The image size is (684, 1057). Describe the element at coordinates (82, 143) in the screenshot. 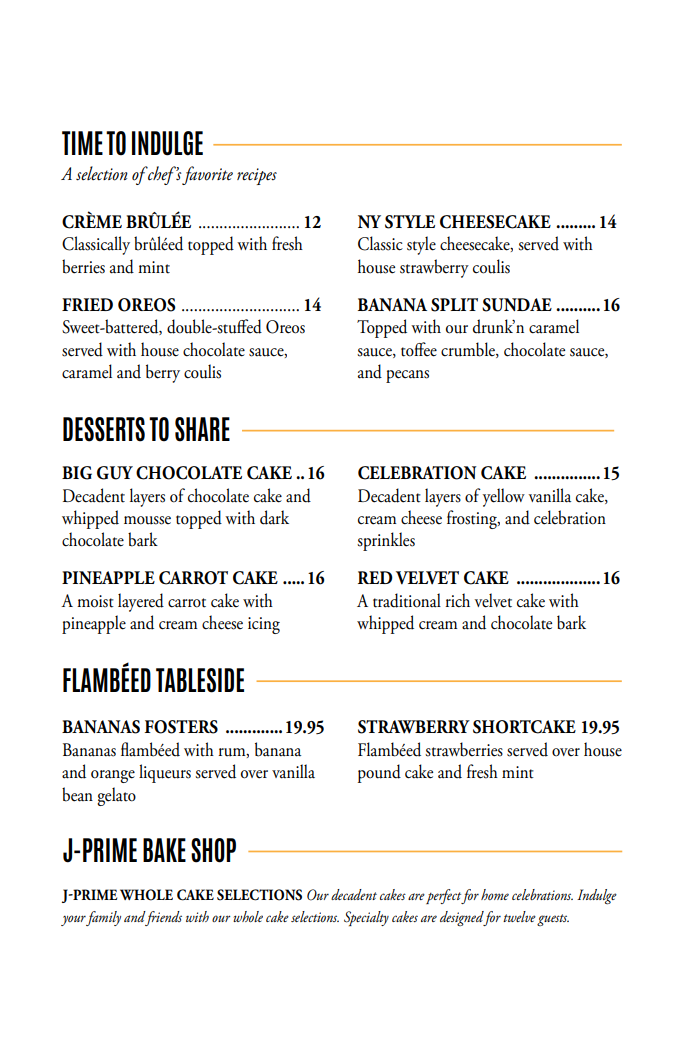

I see `TIME` at that location.
